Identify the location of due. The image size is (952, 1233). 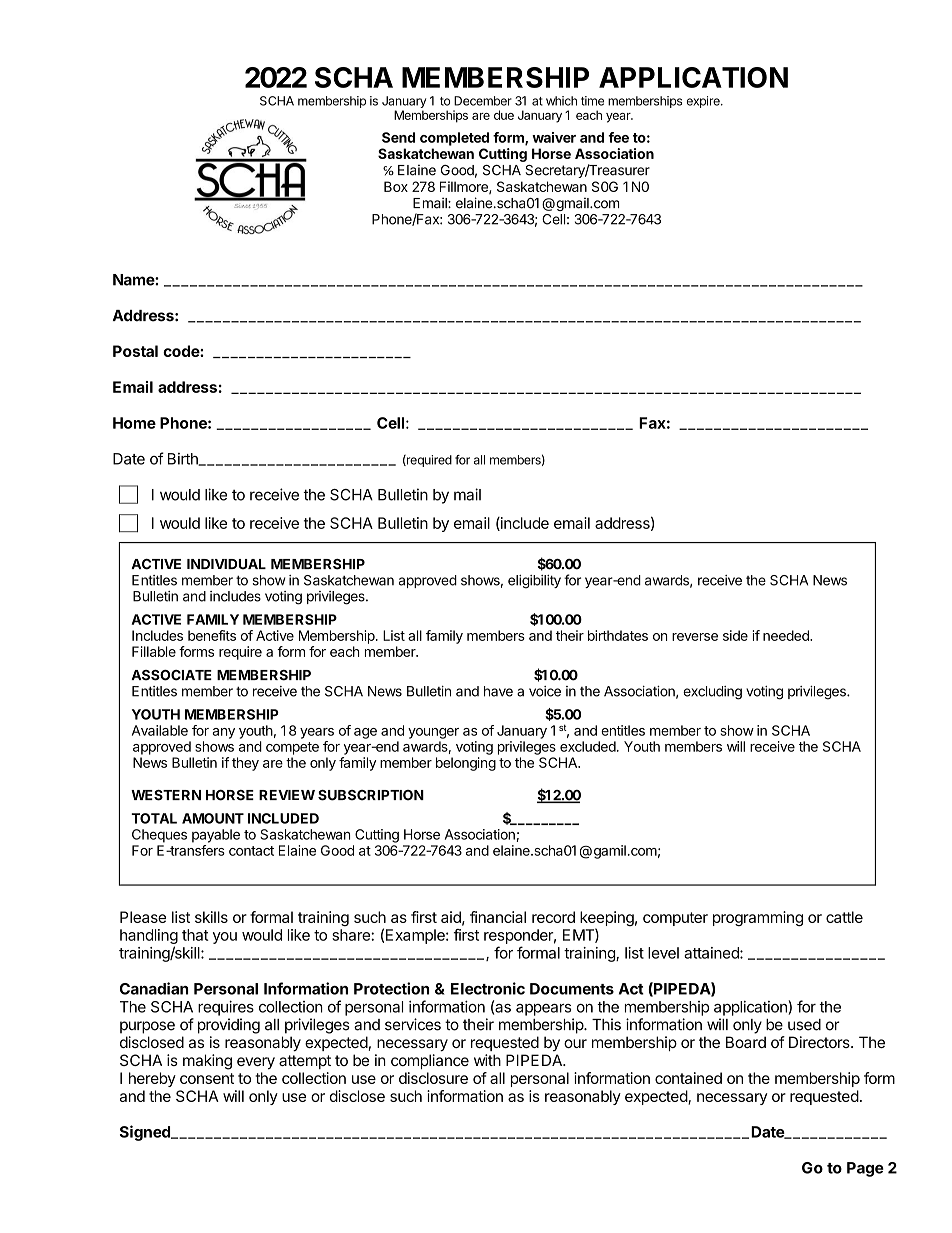
(504, 115).
